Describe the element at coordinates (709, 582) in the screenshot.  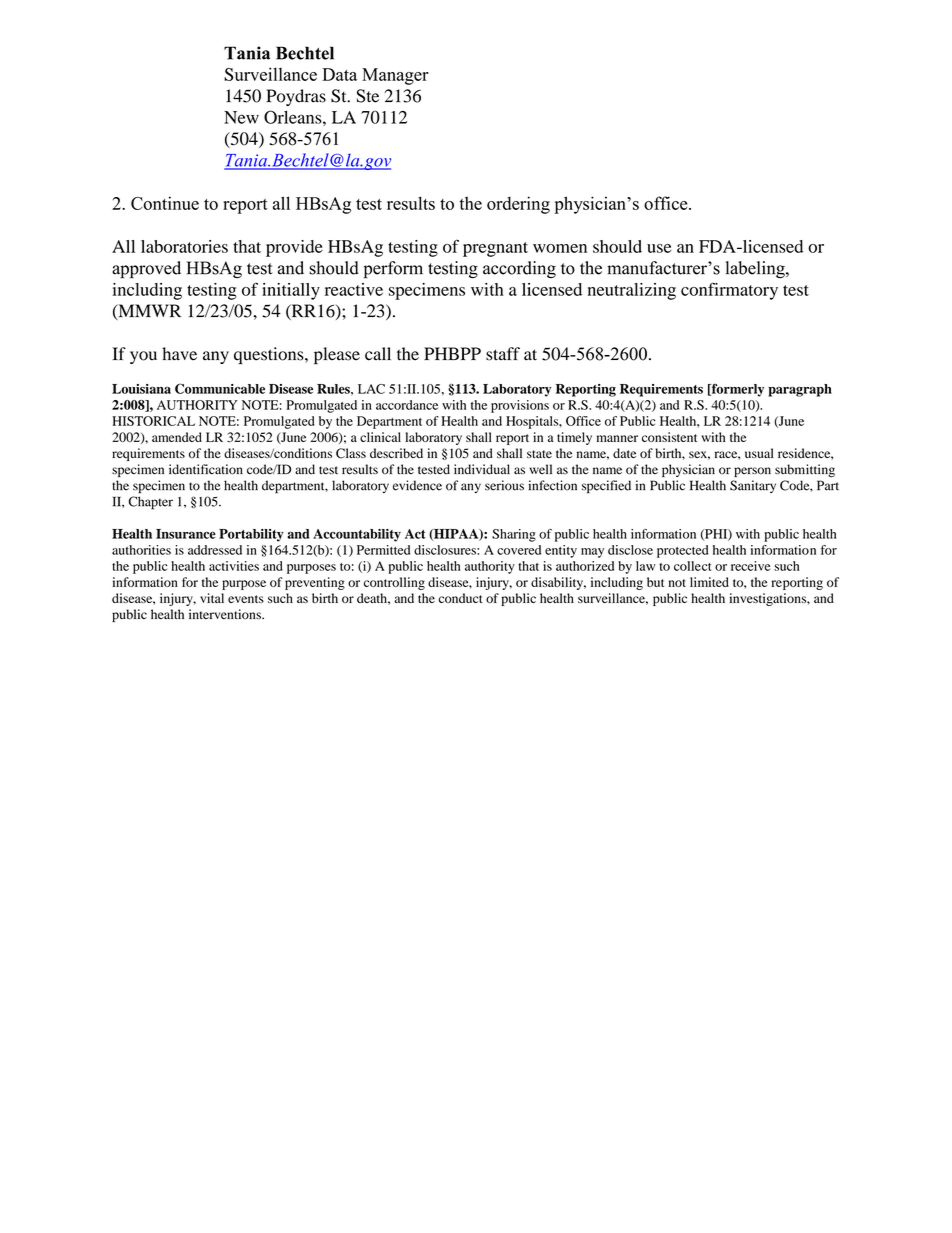
I see `limited` at that location.
